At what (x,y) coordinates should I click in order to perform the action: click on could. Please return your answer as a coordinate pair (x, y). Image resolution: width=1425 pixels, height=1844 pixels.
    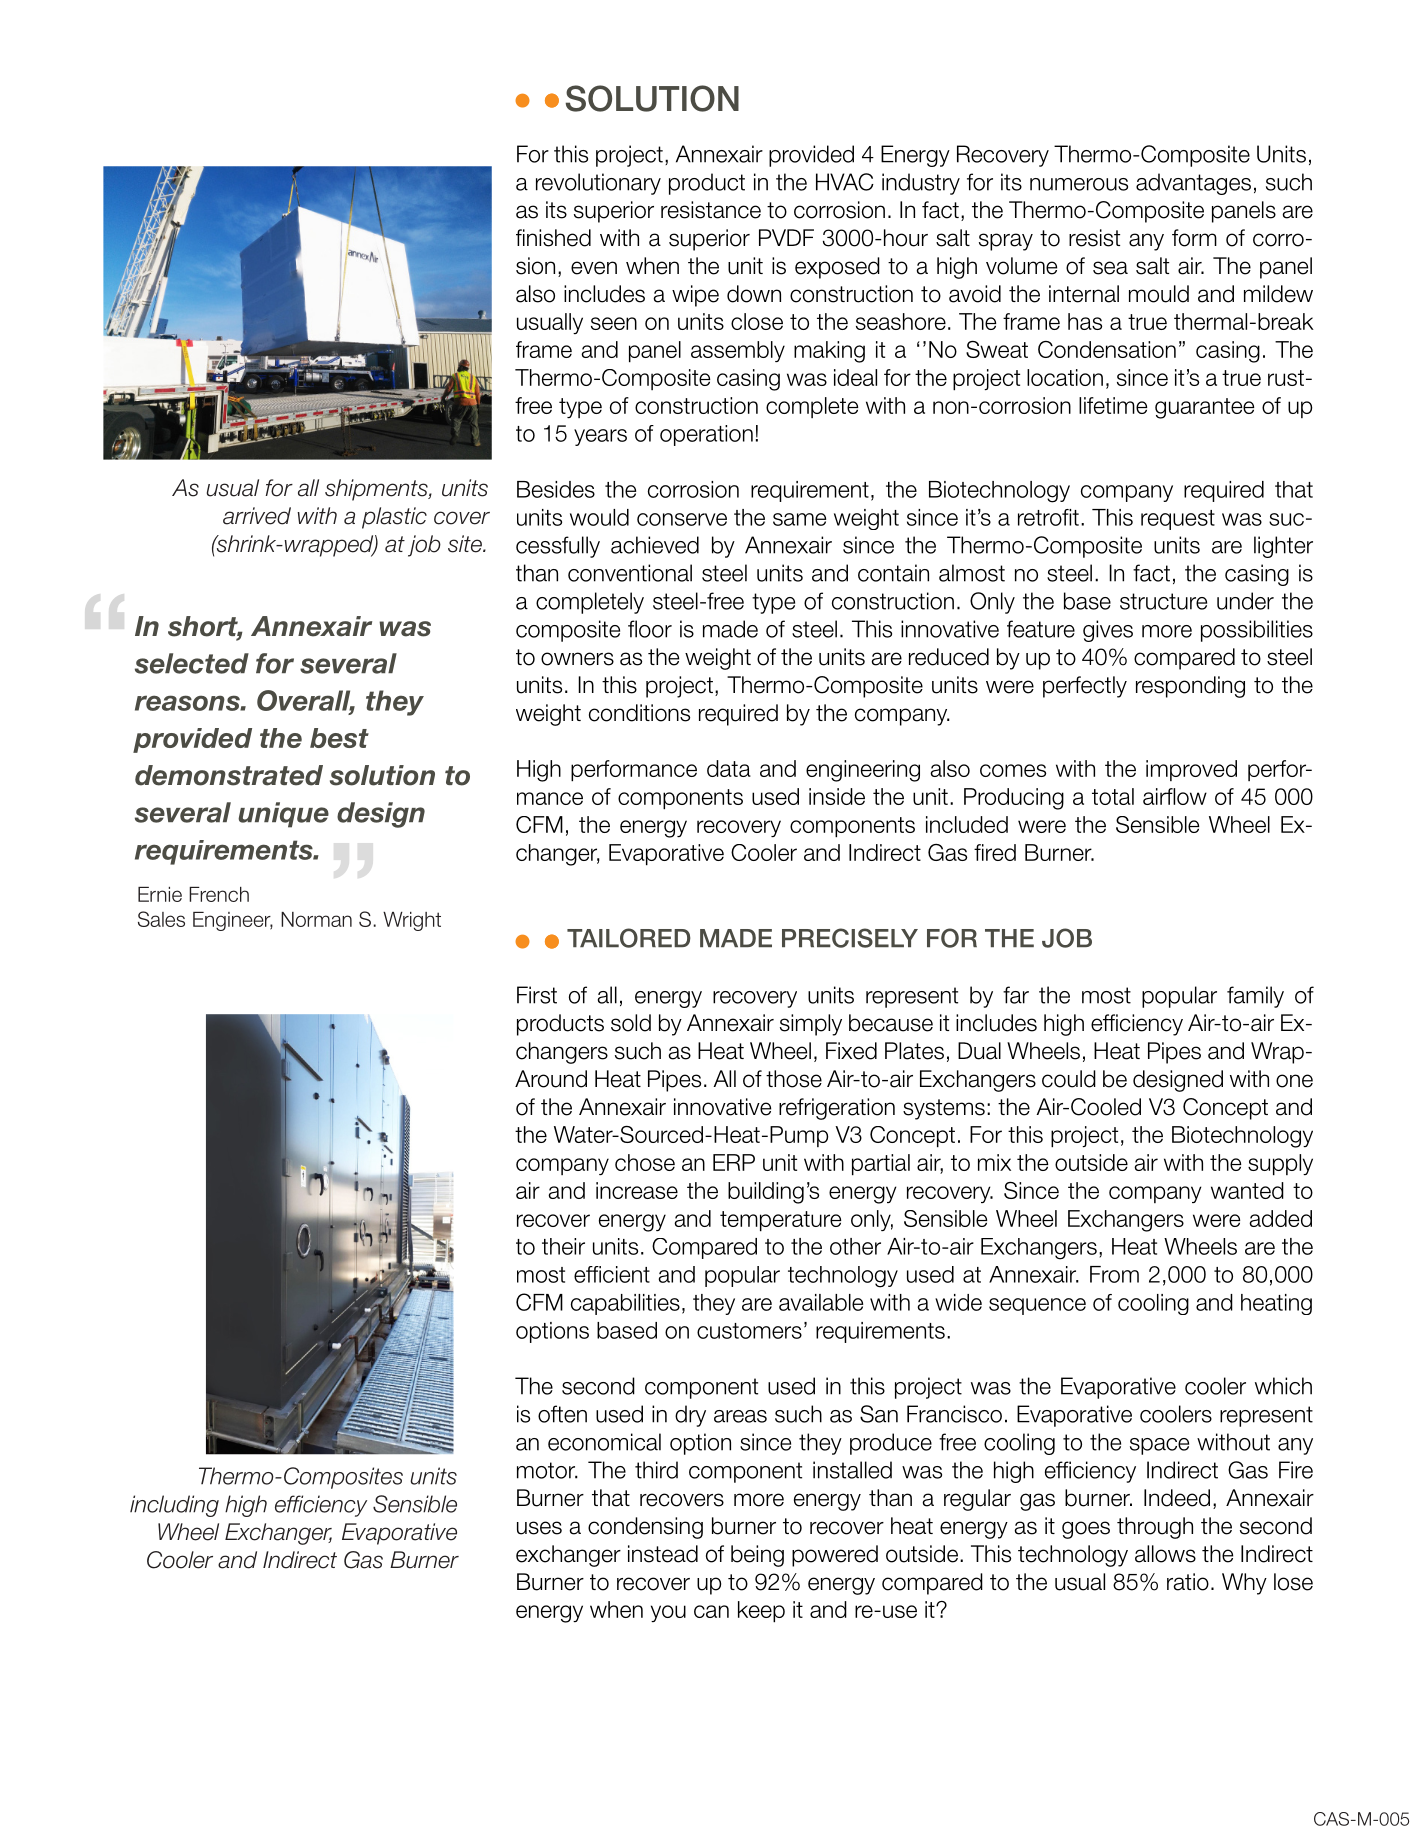
    Looking at the image, I should click on (1069, 1079).
